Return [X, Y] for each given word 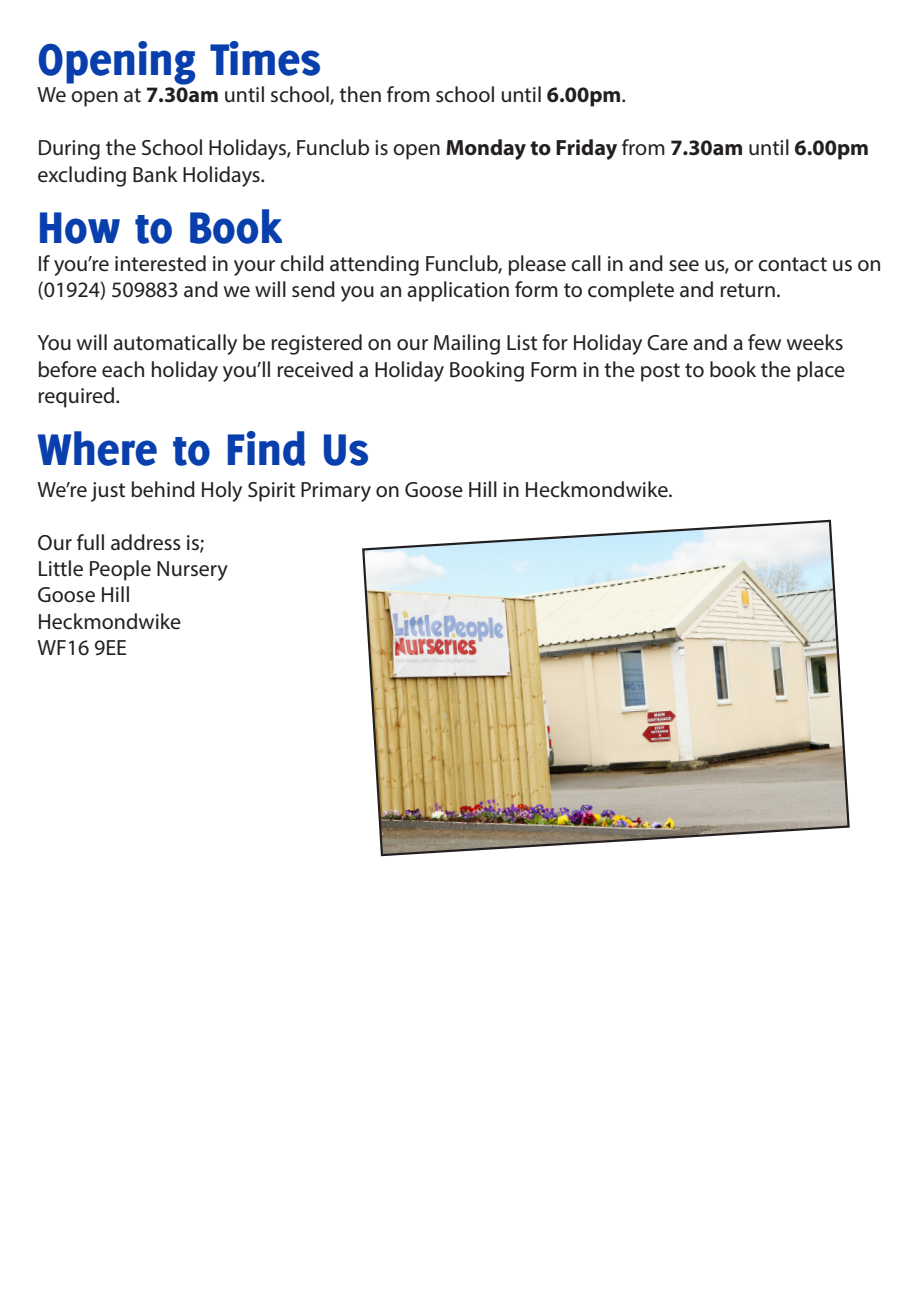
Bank [155, 174]
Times [265, 58]
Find [266, 448]
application [458, 291]
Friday [586, 149]
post [660, 372]
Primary [336, 492]
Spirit [271, 492]
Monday [486, 149]
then [360, 94]
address [146, 542]
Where [97, 448]
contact [792, 264]
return [747, 290]
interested [160, 263]
